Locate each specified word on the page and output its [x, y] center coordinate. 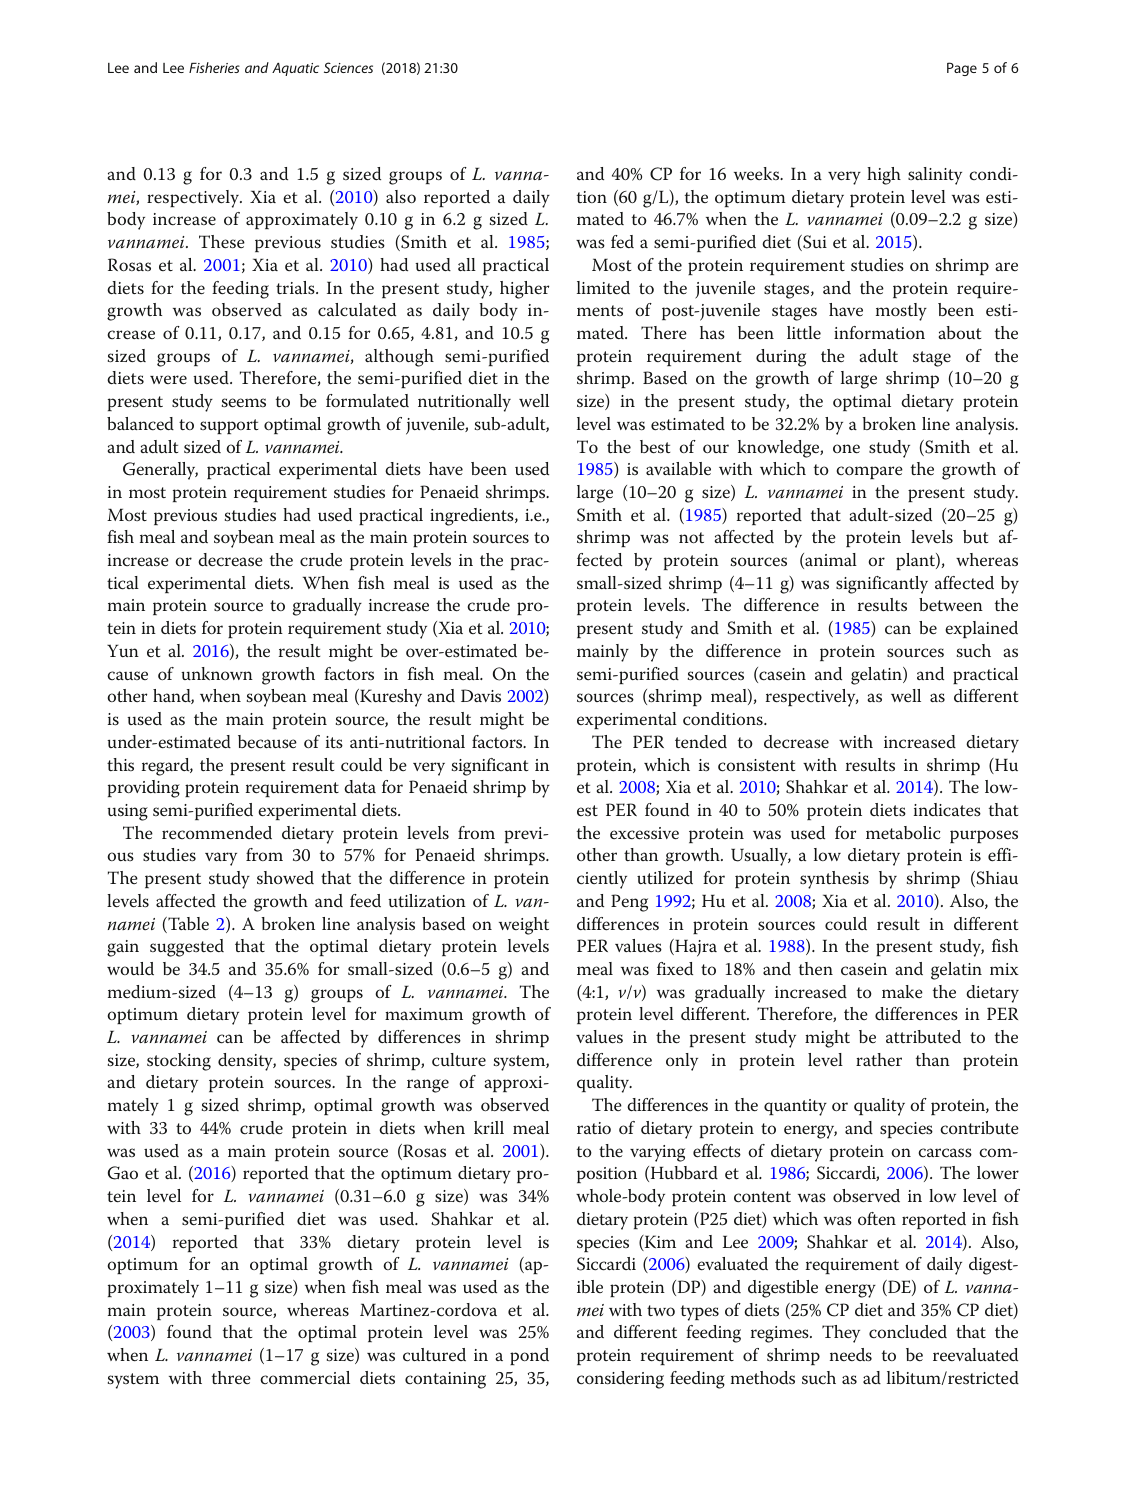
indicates [947, 809]
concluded [908, 1332]
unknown [217, 673]
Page [962, 69]
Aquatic [295, 69]
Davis [481, 695]
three [231, 1377]
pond [529, 1356]
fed [622, 242]
